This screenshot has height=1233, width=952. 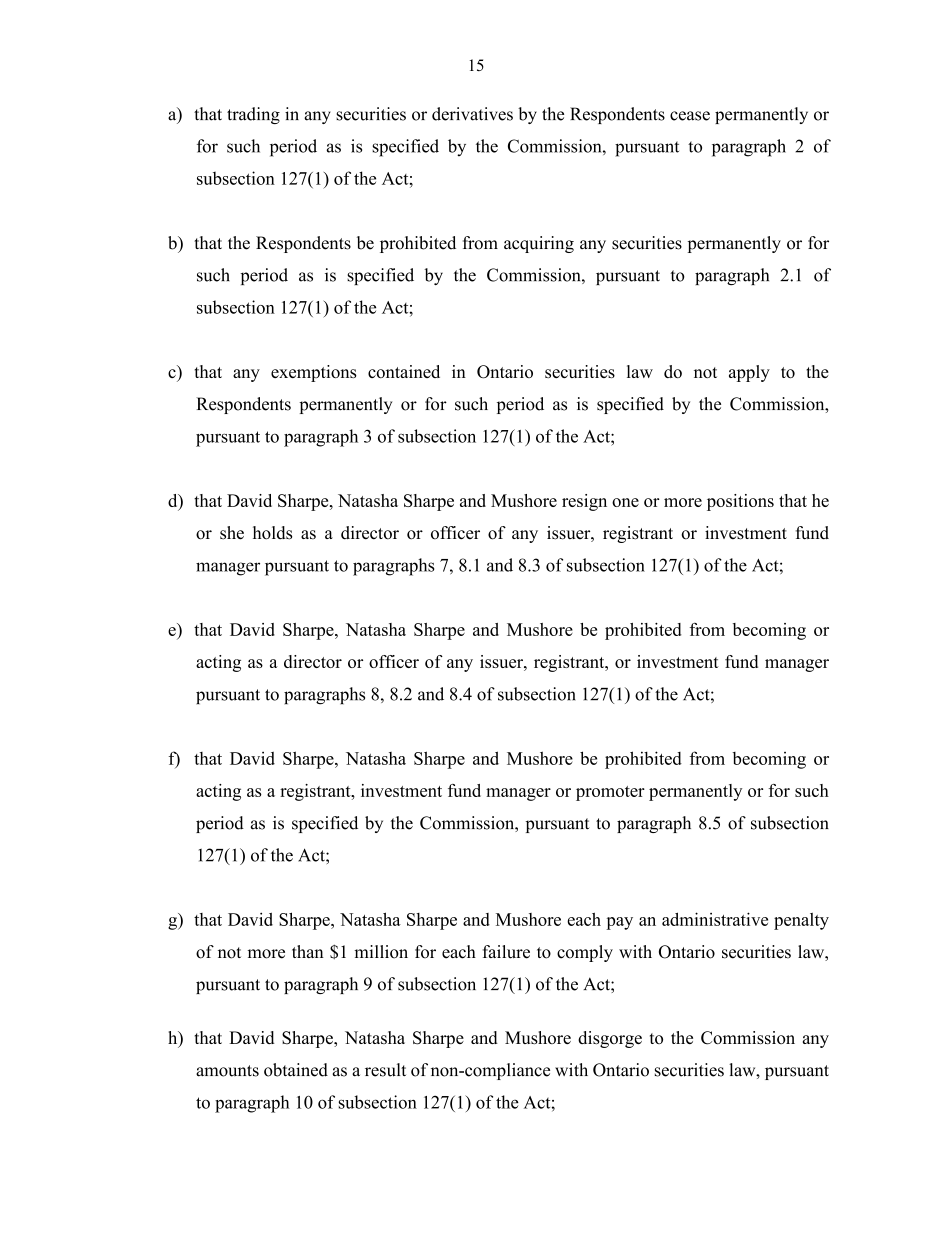 I want to click on exemptions, so click(x=314, y=373).
